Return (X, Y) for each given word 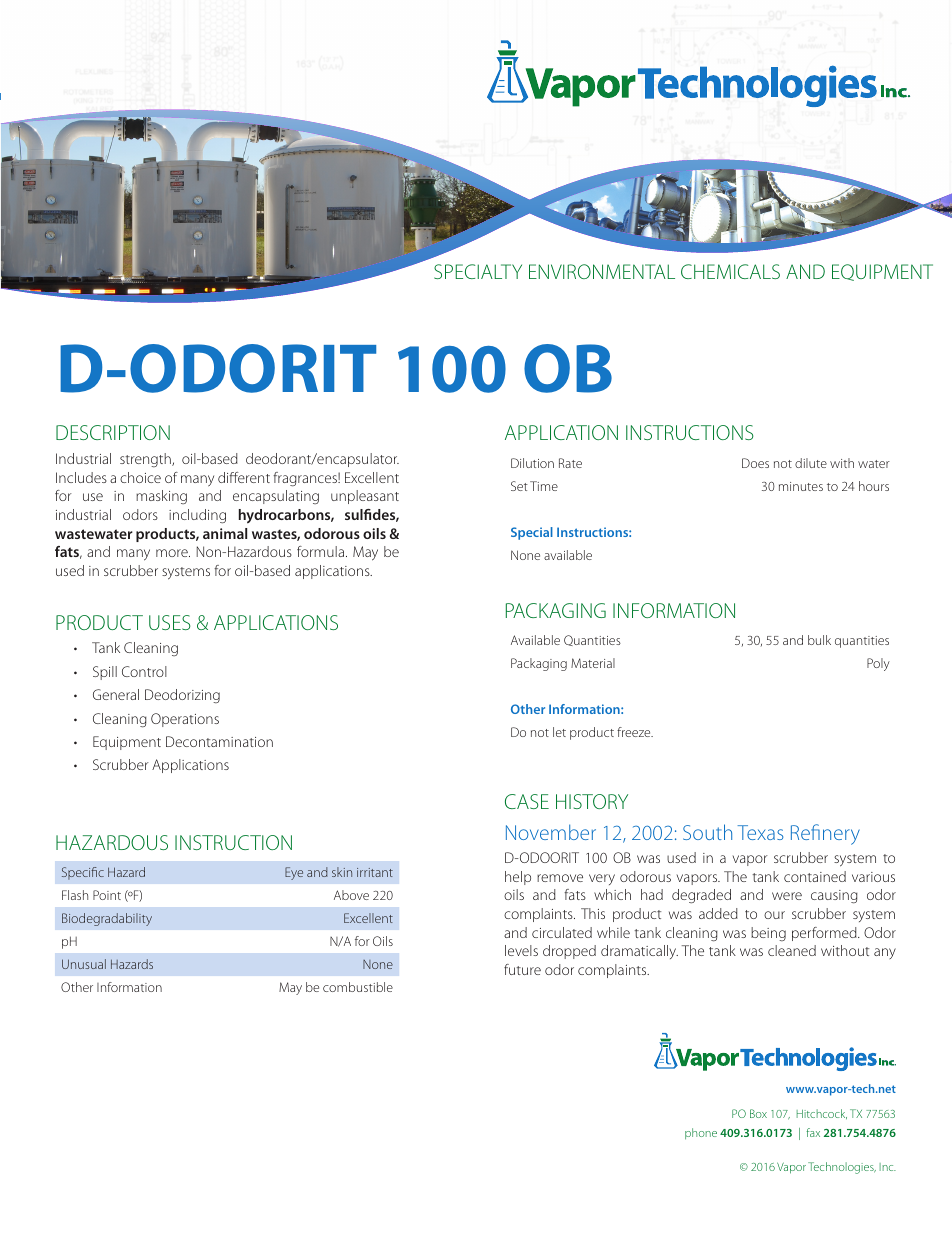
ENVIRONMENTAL (602, 271)
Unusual (84, 964)
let (559, 732)
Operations (185, 720)
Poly (878, 664)
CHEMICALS (730, 271)
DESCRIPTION (113, 432)
